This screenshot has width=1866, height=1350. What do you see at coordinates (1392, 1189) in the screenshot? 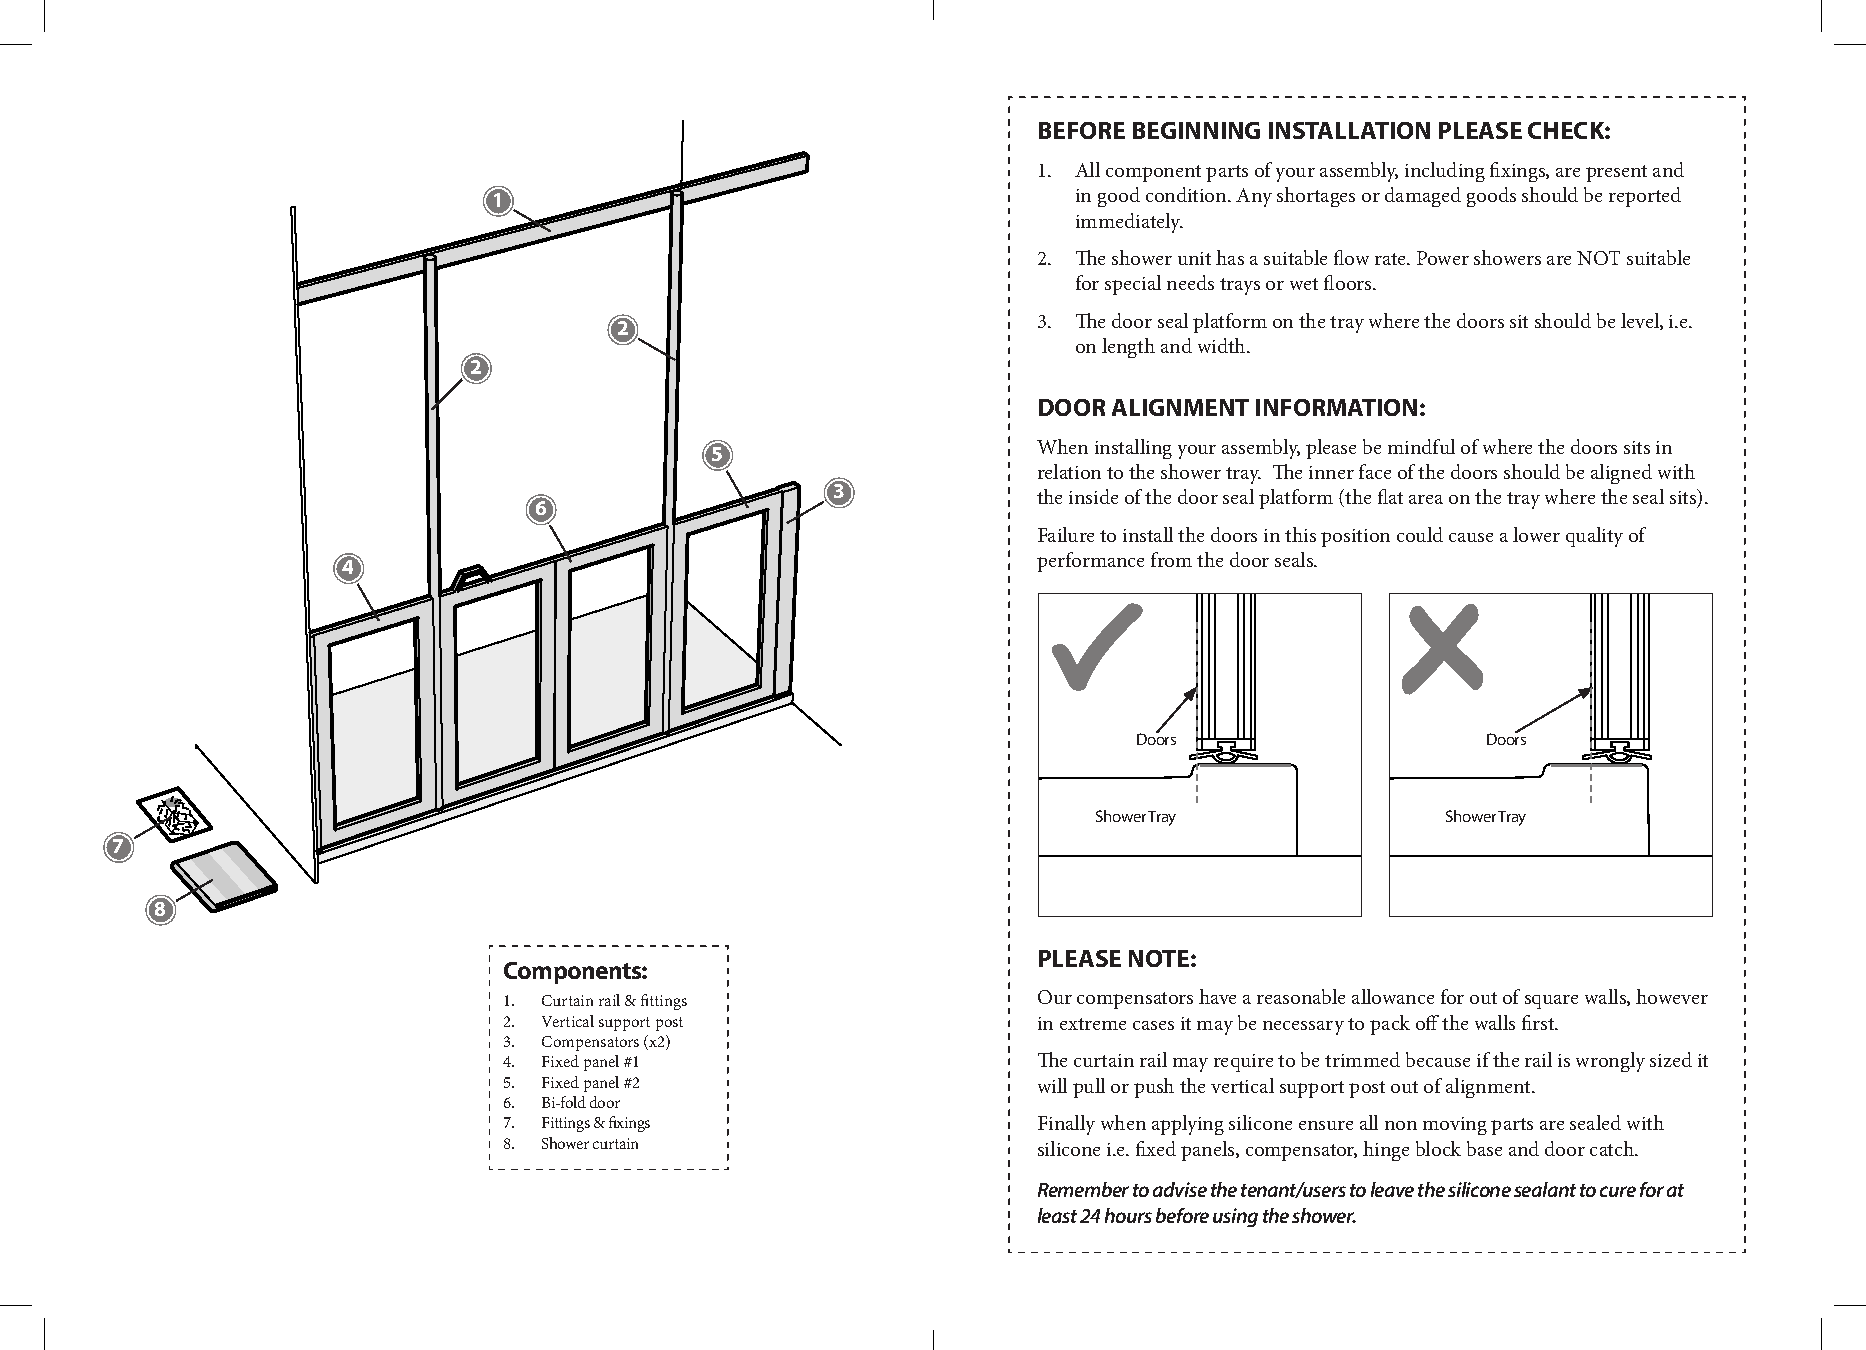
I see `leave` at bounding box center [1392, 1189].
